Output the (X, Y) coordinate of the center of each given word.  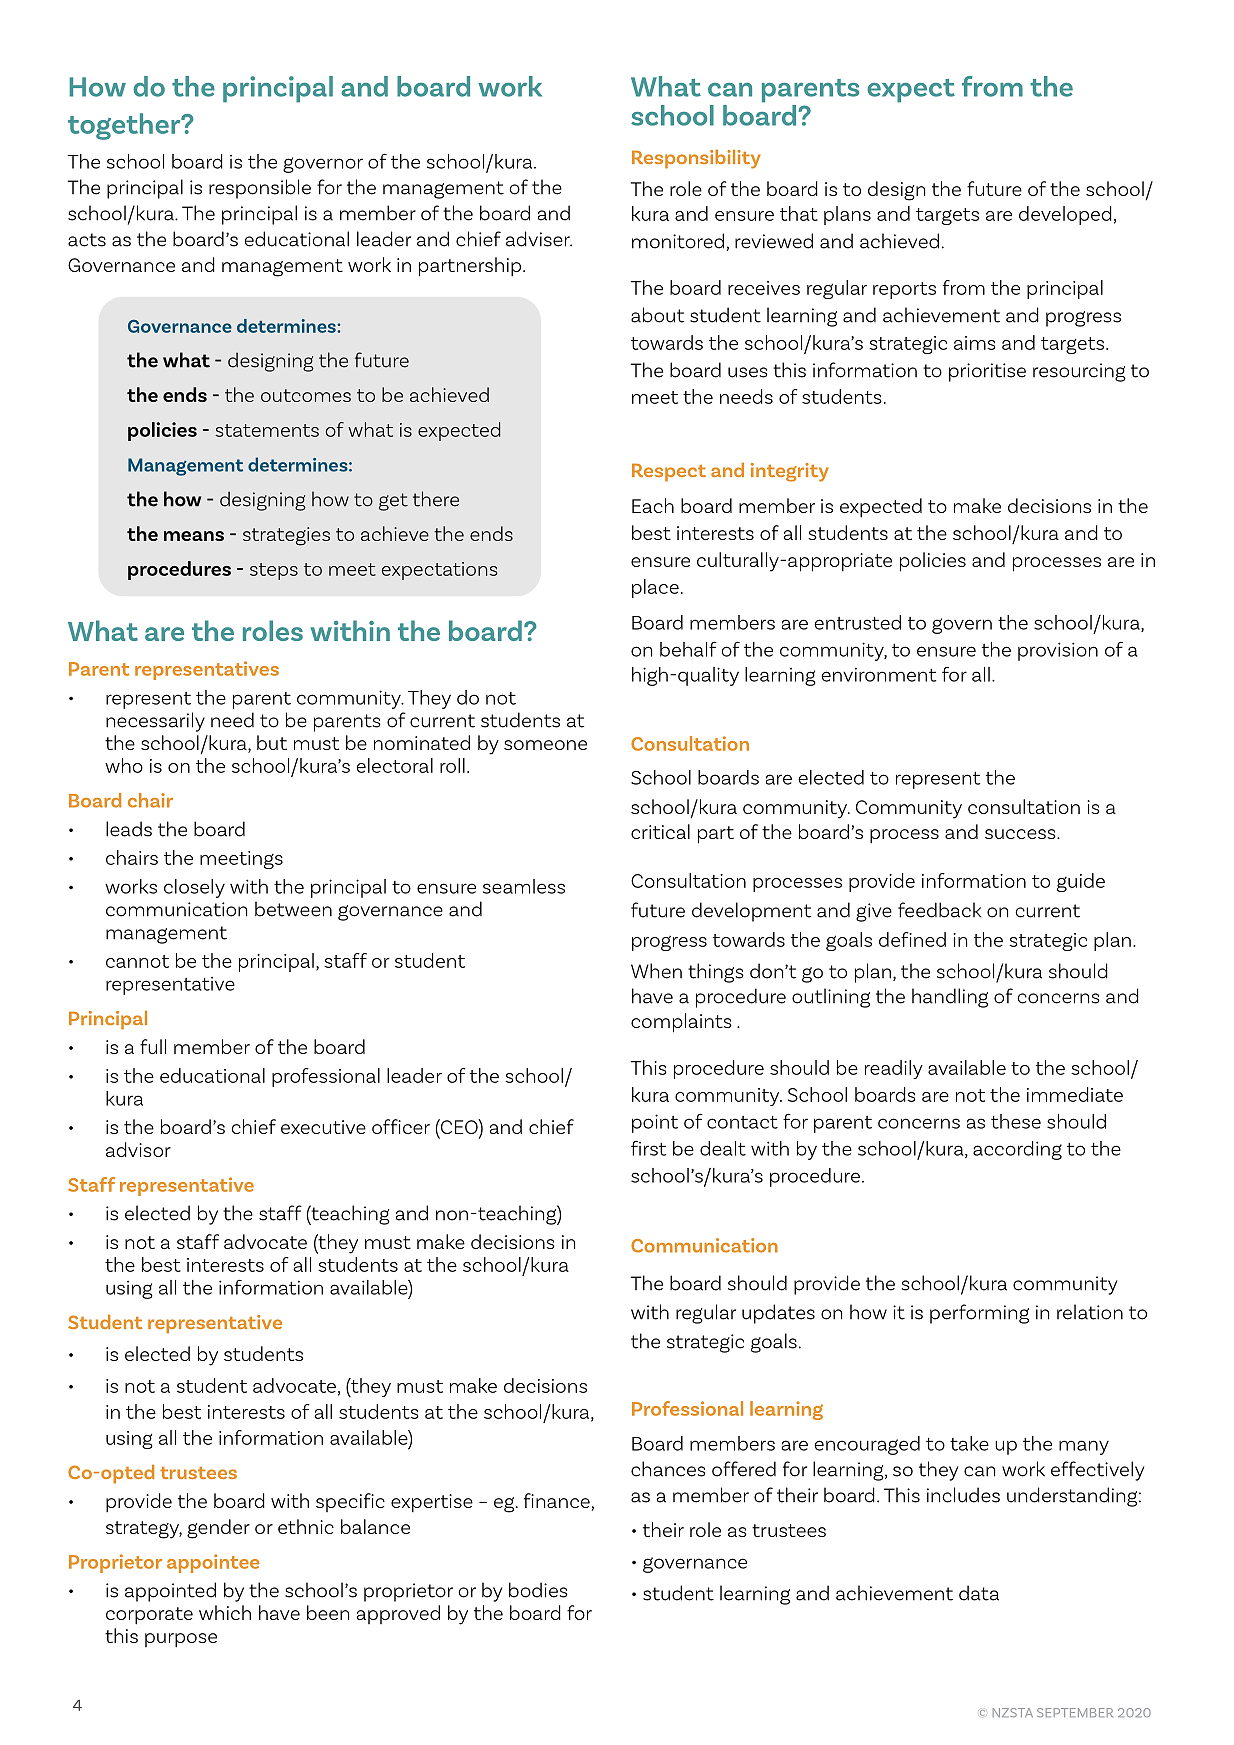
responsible (260, 189)
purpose (181, 1640)
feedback (939, 910)
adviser (539, 239)
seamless (524, 886)
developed (1065, 215)
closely (194, 888)
